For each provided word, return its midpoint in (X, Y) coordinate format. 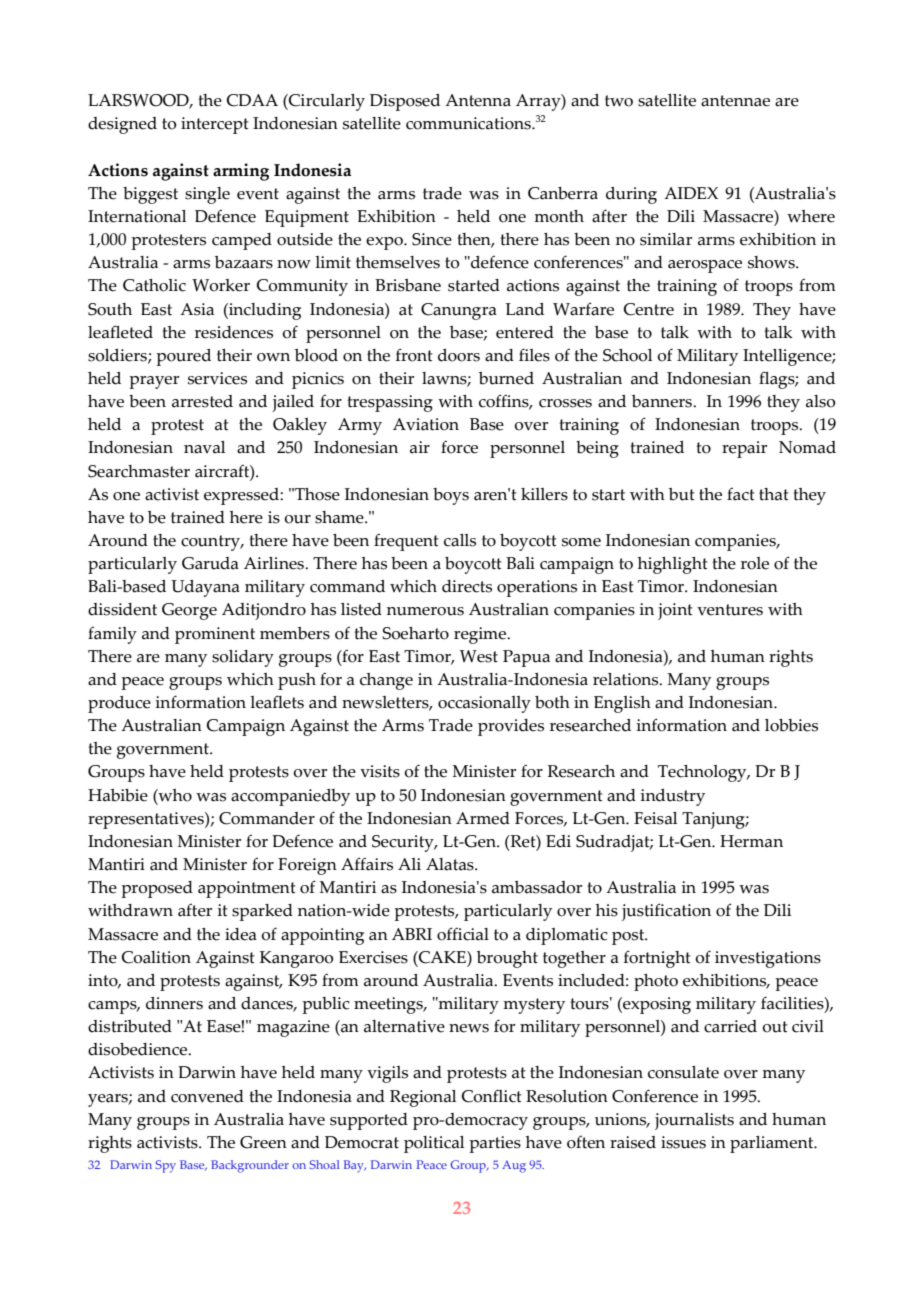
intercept (215, 125)
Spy (166, 1166)
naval (204, 447)
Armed (483, 818)
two (619, 101)
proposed (157, 889)
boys (451, 496)
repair (744, 449)
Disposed (405, 102)
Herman (751, 841)
